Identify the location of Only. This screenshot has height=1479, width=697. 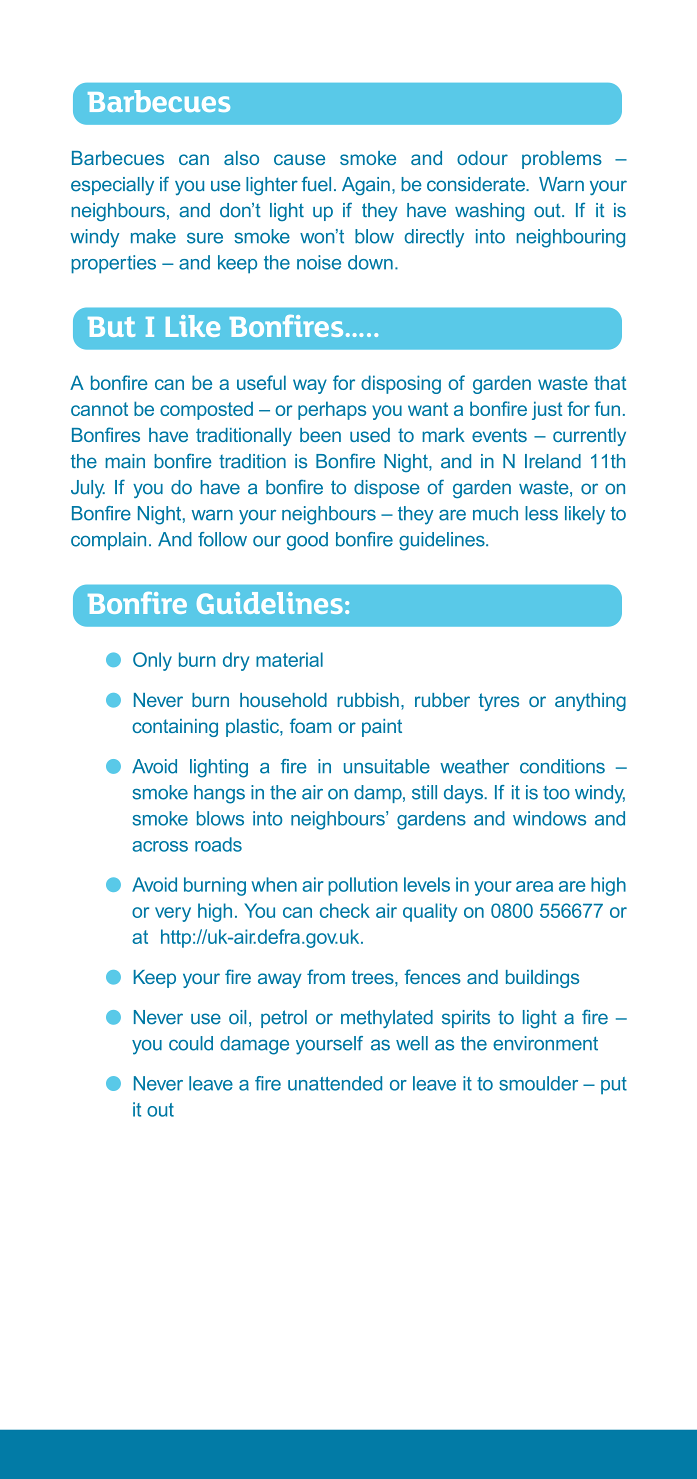
(152, 661).
